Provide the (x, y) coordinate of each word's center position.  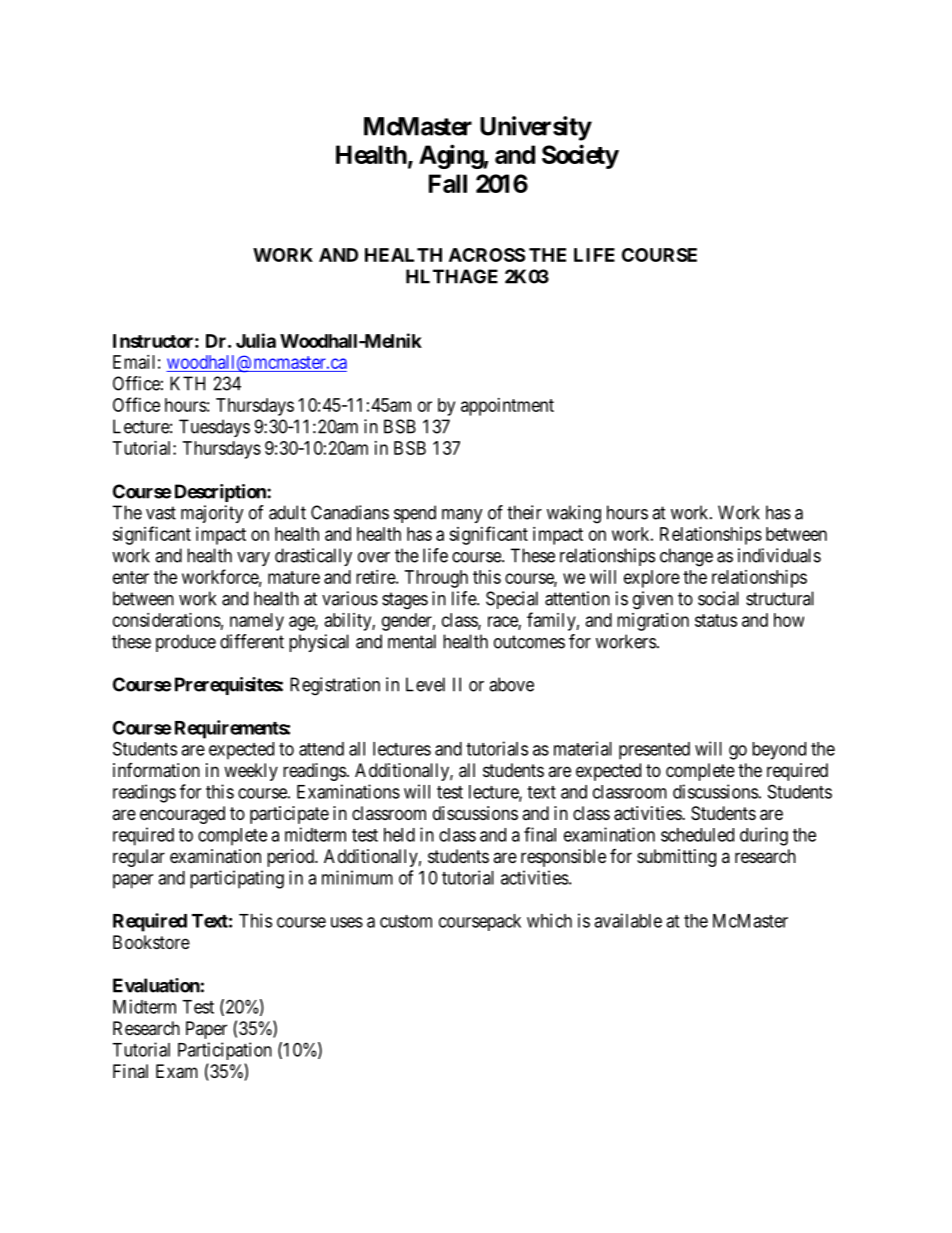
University (536, 128)
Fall (448, 183)
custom (406, 921)
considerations (167, 620)
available (628, 920)
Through (436, 579)
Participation (225, 1051)
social (718, 598)
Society (580, 156)
